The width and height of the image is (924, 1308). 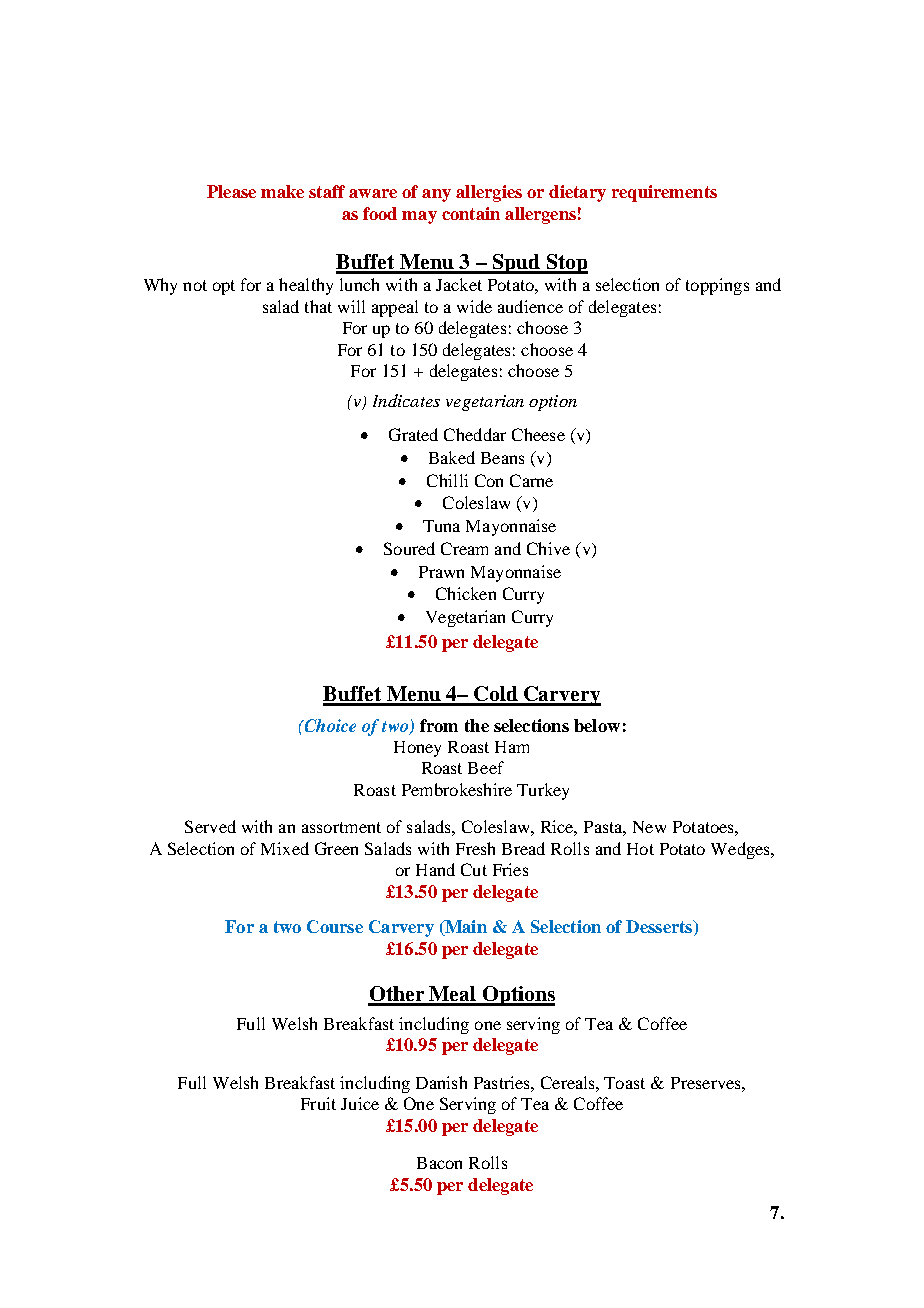 I want to click on Chive, so click(x=548, y=548).
